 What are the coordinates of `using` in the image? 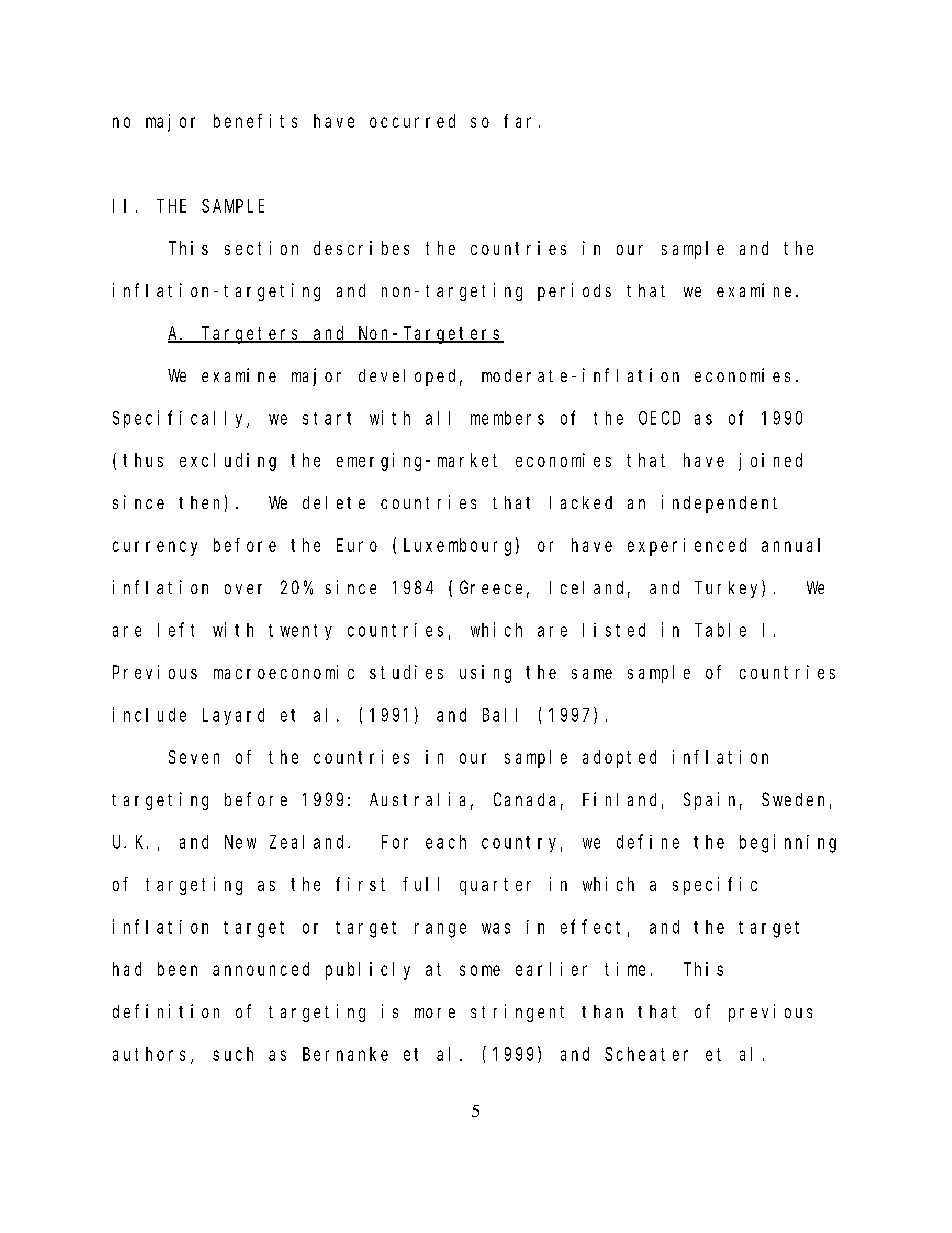 It's located at (485, 674).
